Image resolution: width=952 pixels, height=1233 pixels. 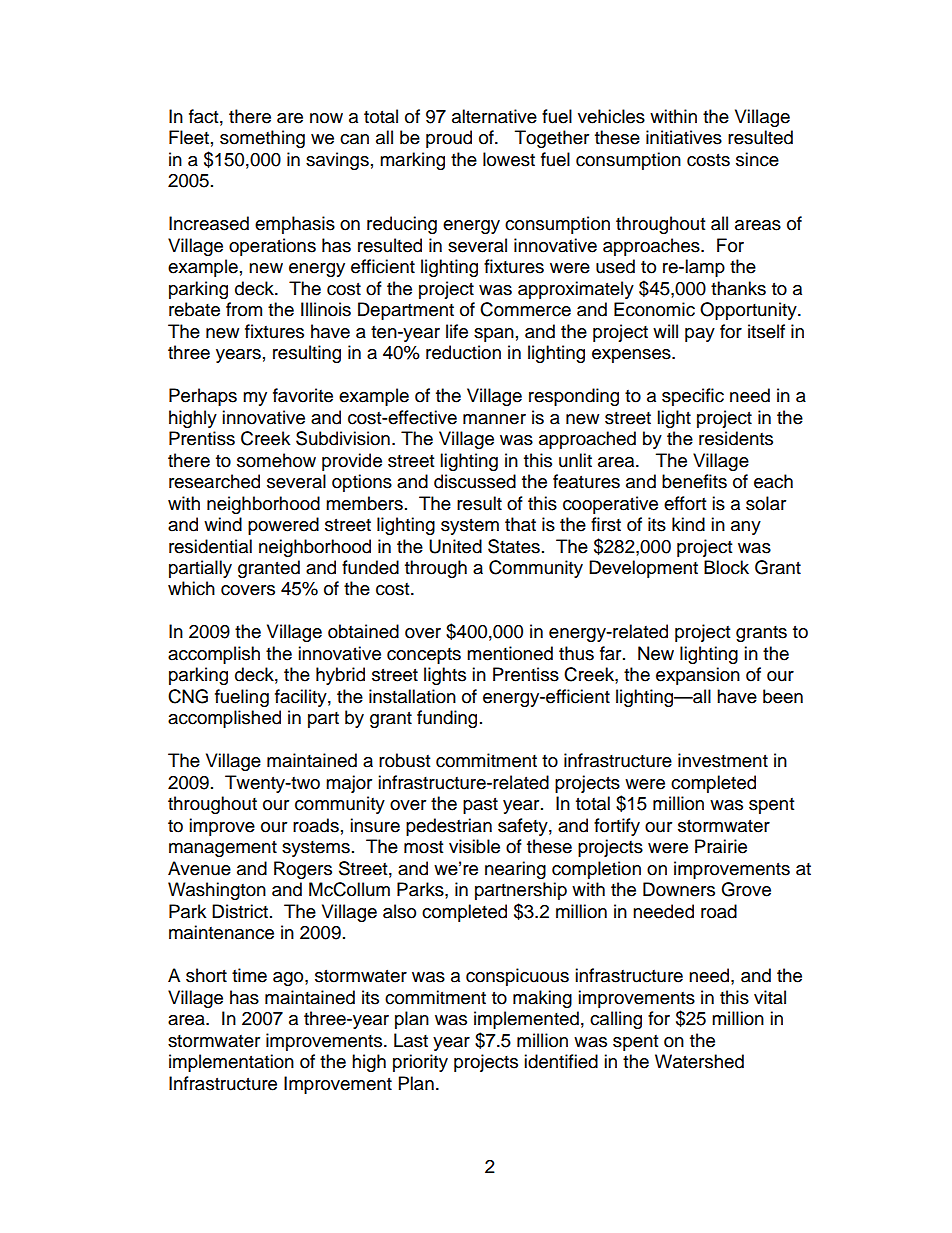 I want to click on States, so click(x=514, y=546).
